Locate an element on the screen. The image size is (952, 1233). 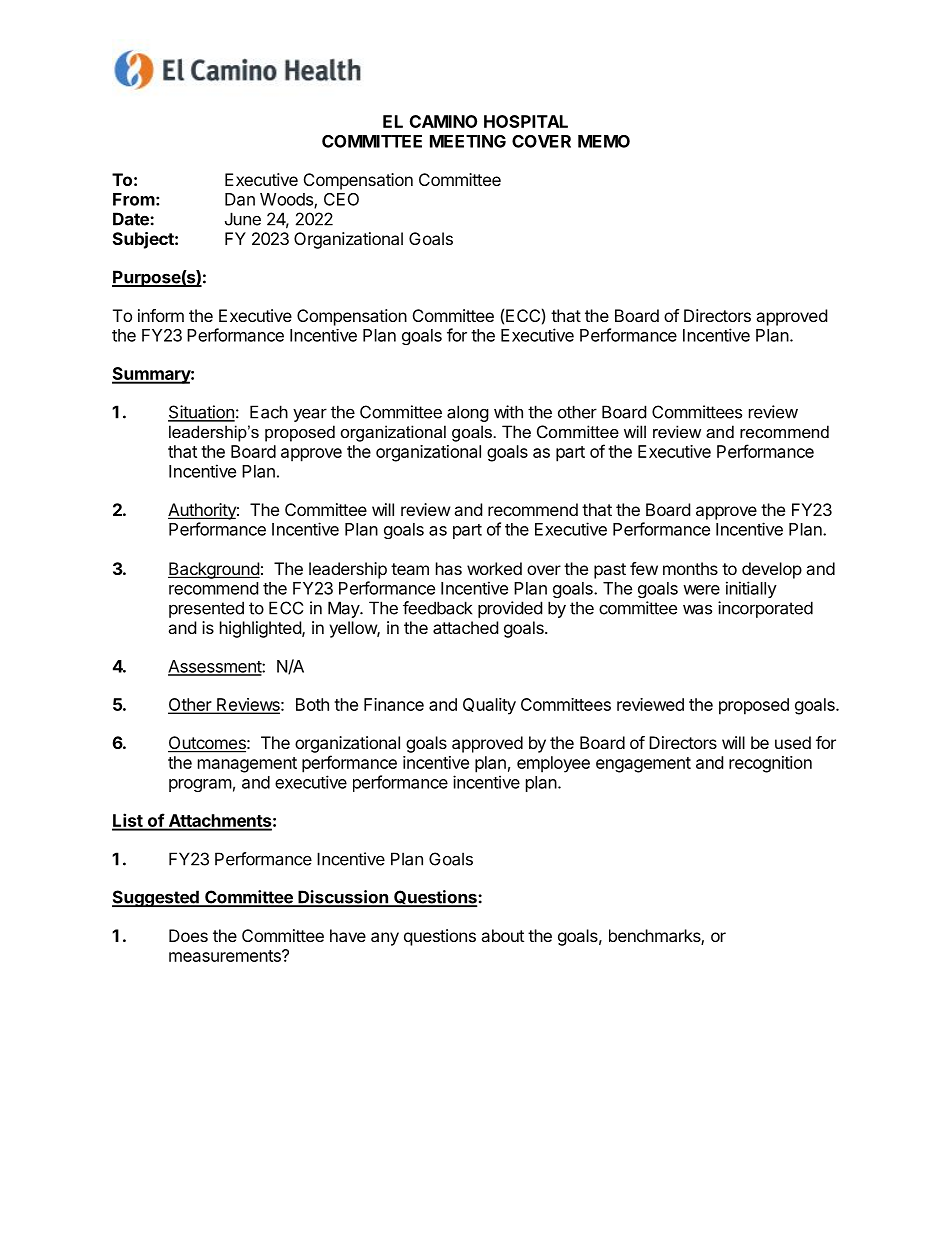
used is located at coordinates (793, 742).
